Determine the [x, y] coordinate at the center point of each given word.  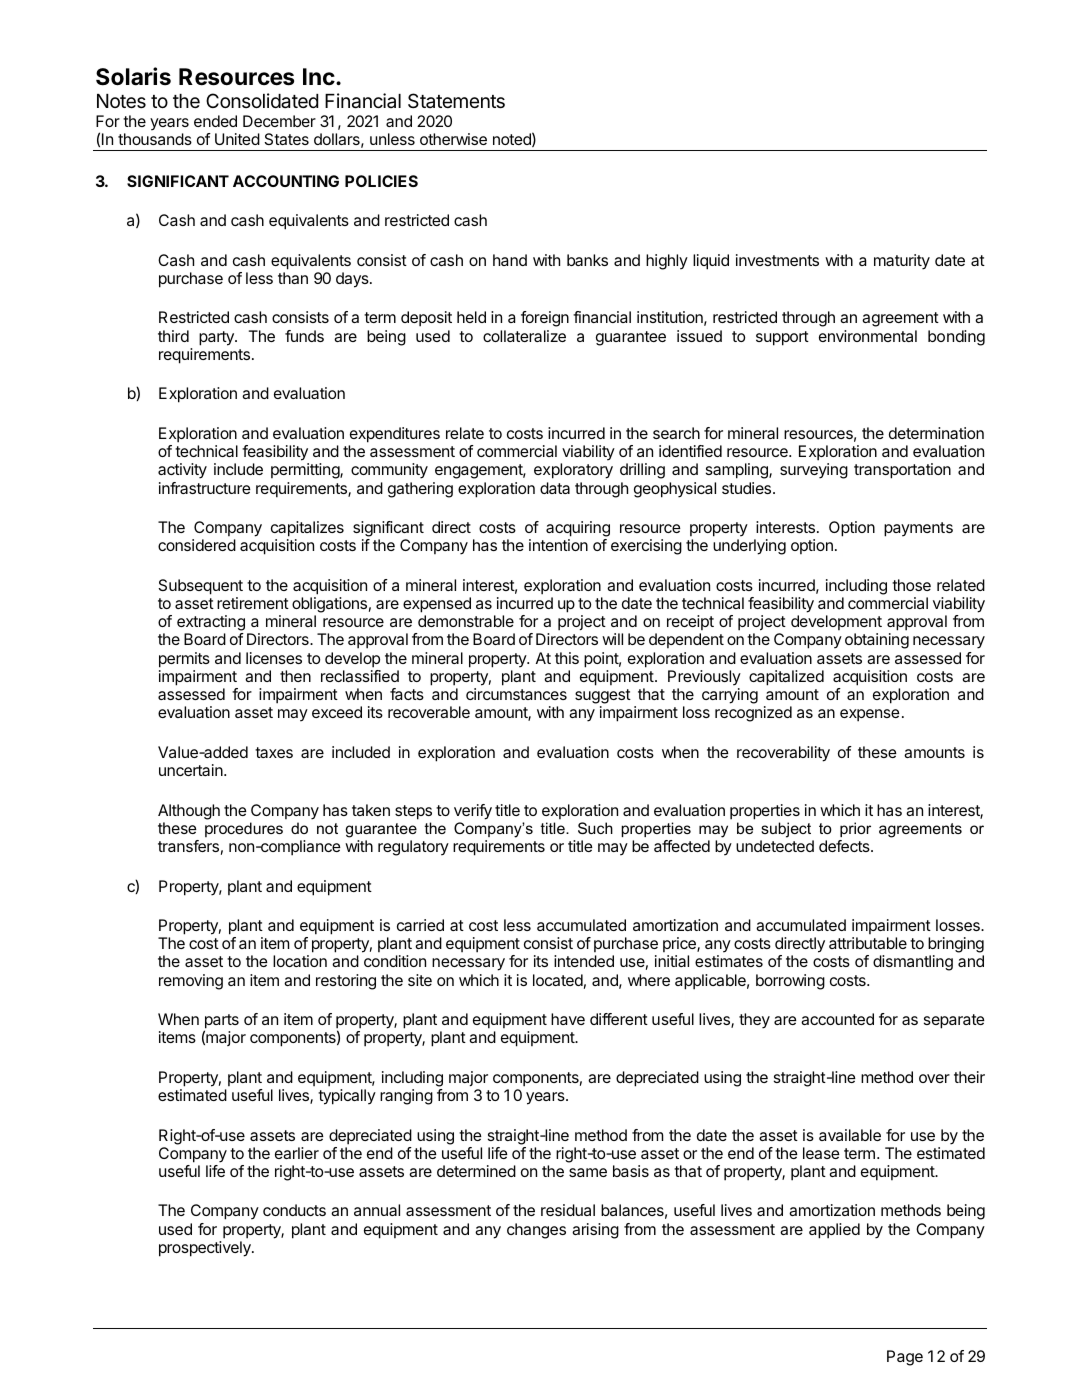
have [568, 1019]
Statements [456, 100]
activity [182, 471]
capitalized [786, 678]
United [237, 139]
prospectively [206, 1249]
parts [221, 1022]
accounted [837, 1019]
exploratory [573, 471]
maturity [902, 262]
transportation [902, 471]
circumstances [516, 694]
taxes [274, 752]
